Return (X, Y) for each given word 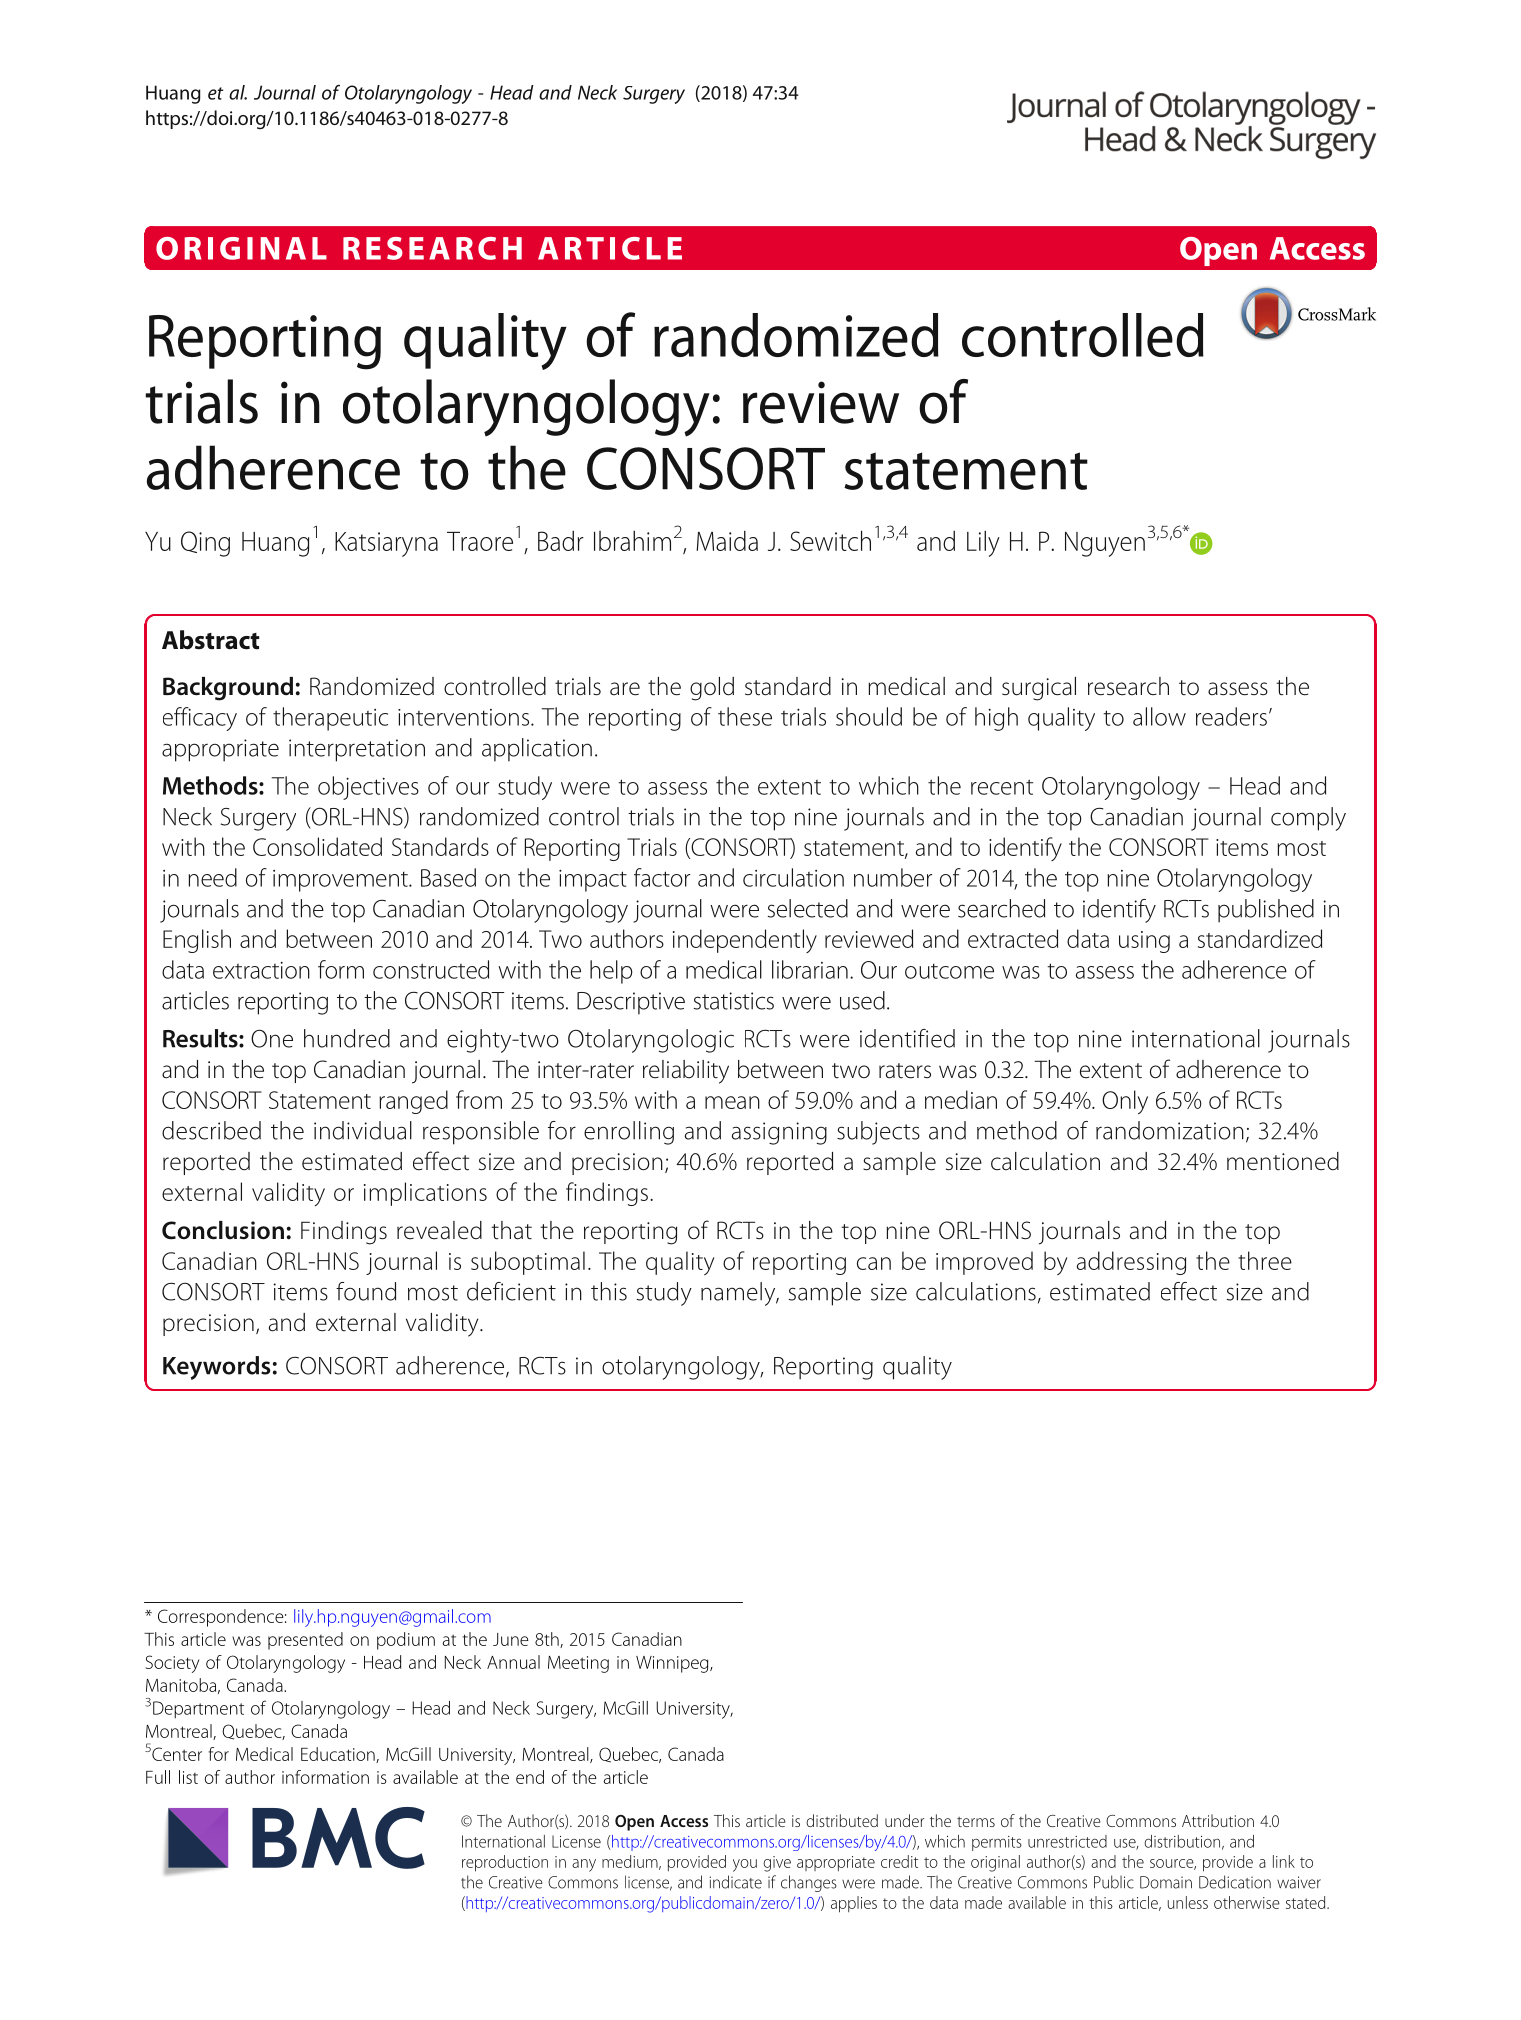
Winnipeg (673, 1664)
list (188, 1777)
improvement (341, 881)
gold (712, 689)
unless (1188, 1902)
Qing (205, 544)
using (1144, 942)
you (745, 1865)
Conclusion (223, 1230)
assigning (779, 1133)
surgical (1039, 689)
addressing (1131, 1263)
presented (305, 1641)
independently (745, 941)
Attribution (1218, 1820)
